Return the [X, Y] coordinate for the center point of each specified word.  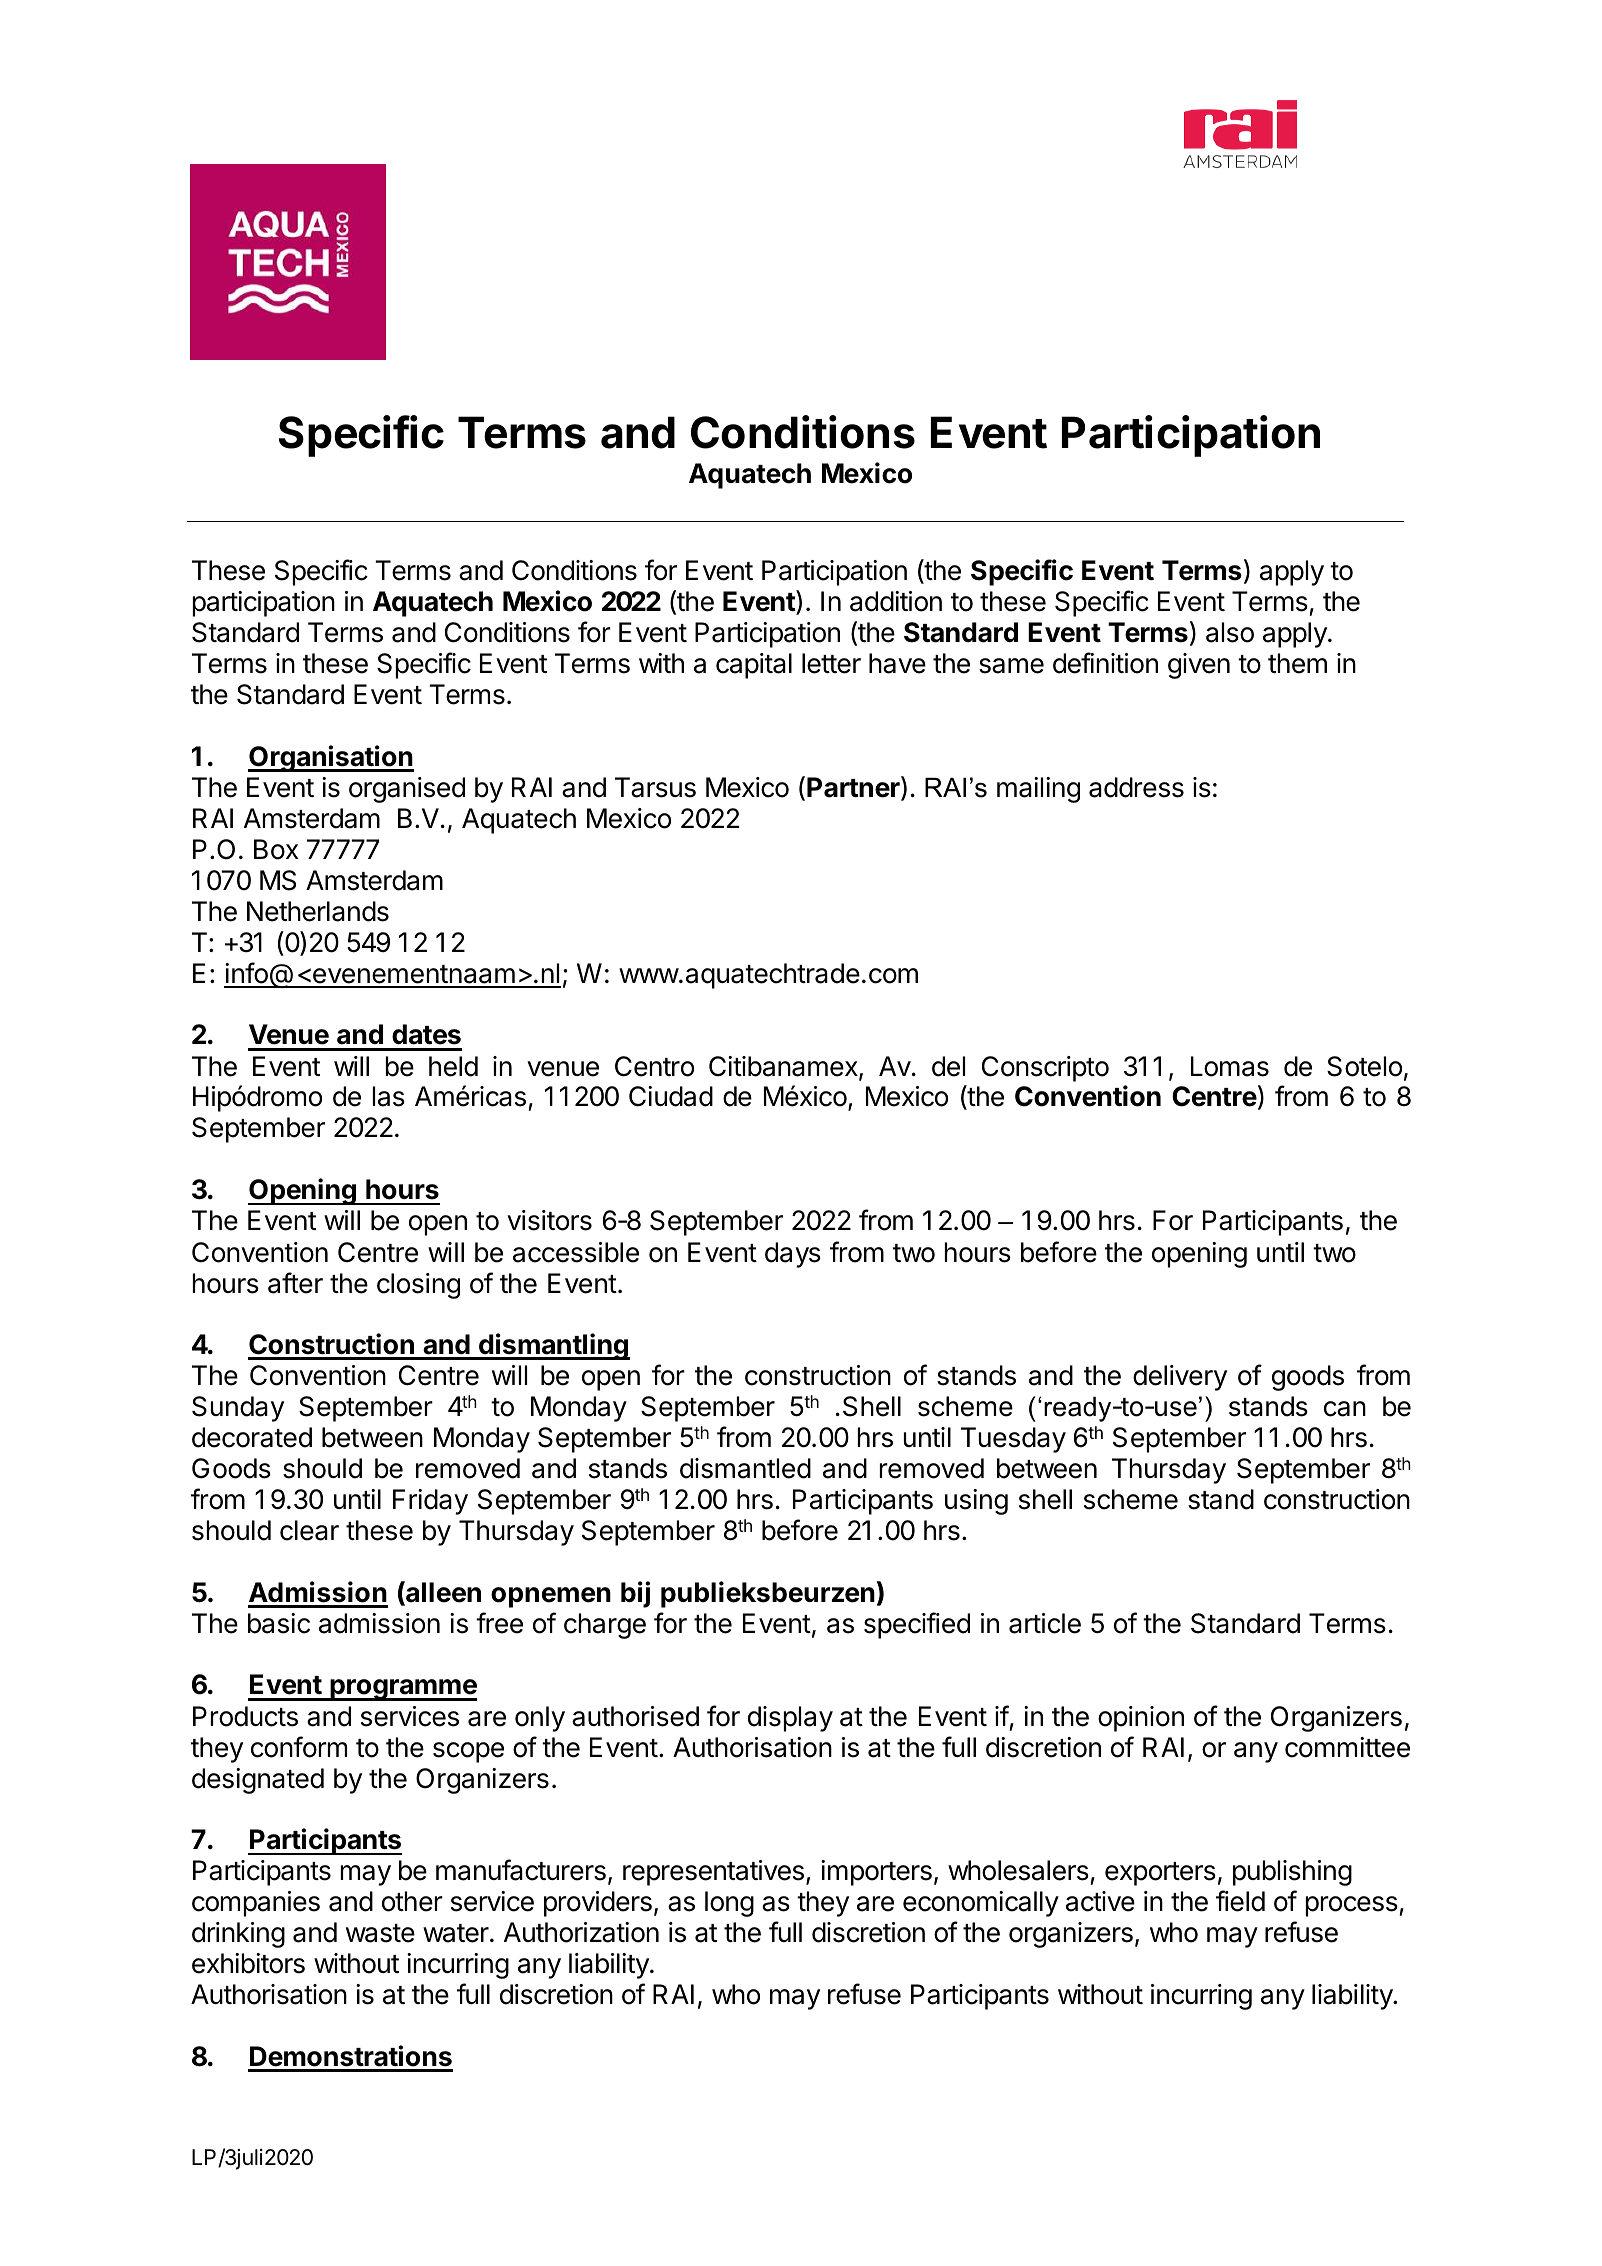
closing [418, 1286]
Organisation [331, 758]
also [1230, 632]
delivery [1180, 1378]
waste [380, 1933]
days [793, 1255]
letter [831, 663]
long [729, 1904]
